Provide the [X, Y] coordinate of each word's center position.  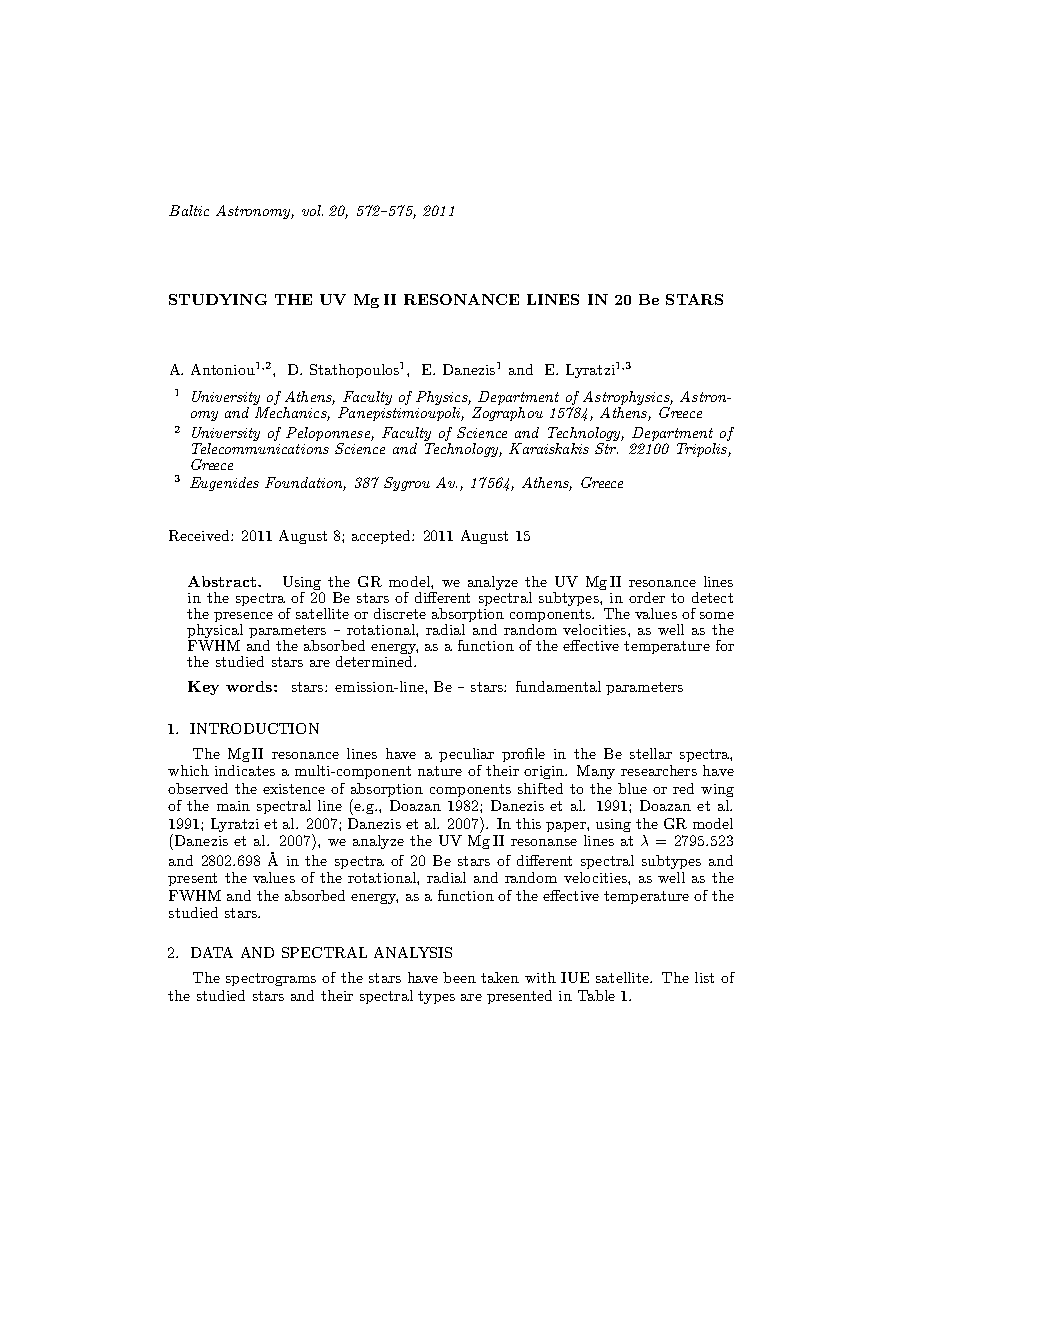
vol [312, 210]
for [725, 645]
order [647, 597]
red [683, 788]
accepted [382, 537]
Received [200, 535]
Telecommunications [260, 448]
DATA [212, 952]
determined [375, 660]
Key [203, 688]
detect [712, 597]
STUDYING [218, 299]
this [528, 823]
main [233, 806]
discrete [400, 613]
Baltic [189, 210]
